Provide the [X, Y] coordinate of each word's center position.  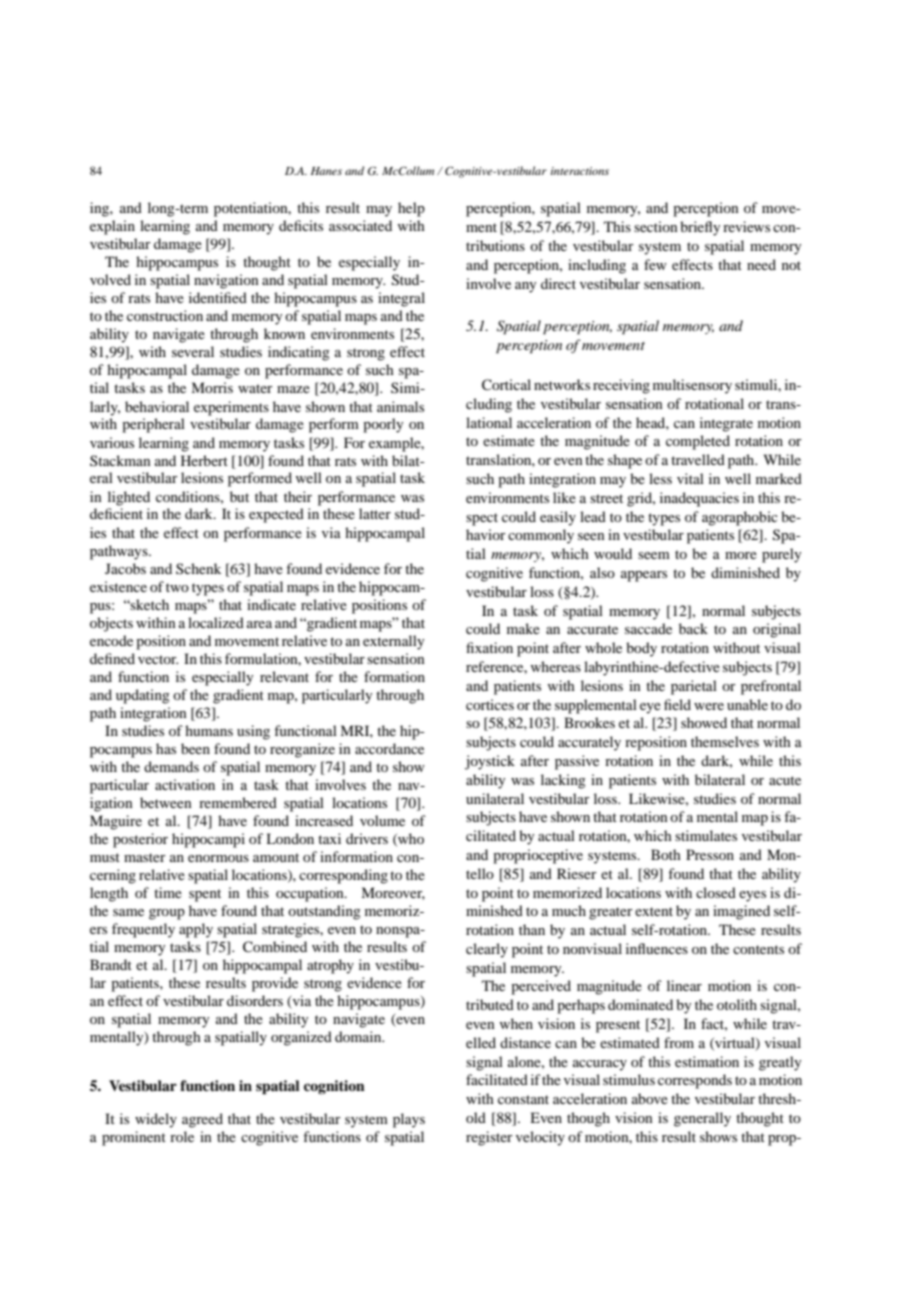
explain [112, 227]
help [411, 209]
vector [158, 659]
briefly [700, 228]
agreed [202, 1120]
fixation [489, 647]
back [693, 628]
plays [409, 1120]
